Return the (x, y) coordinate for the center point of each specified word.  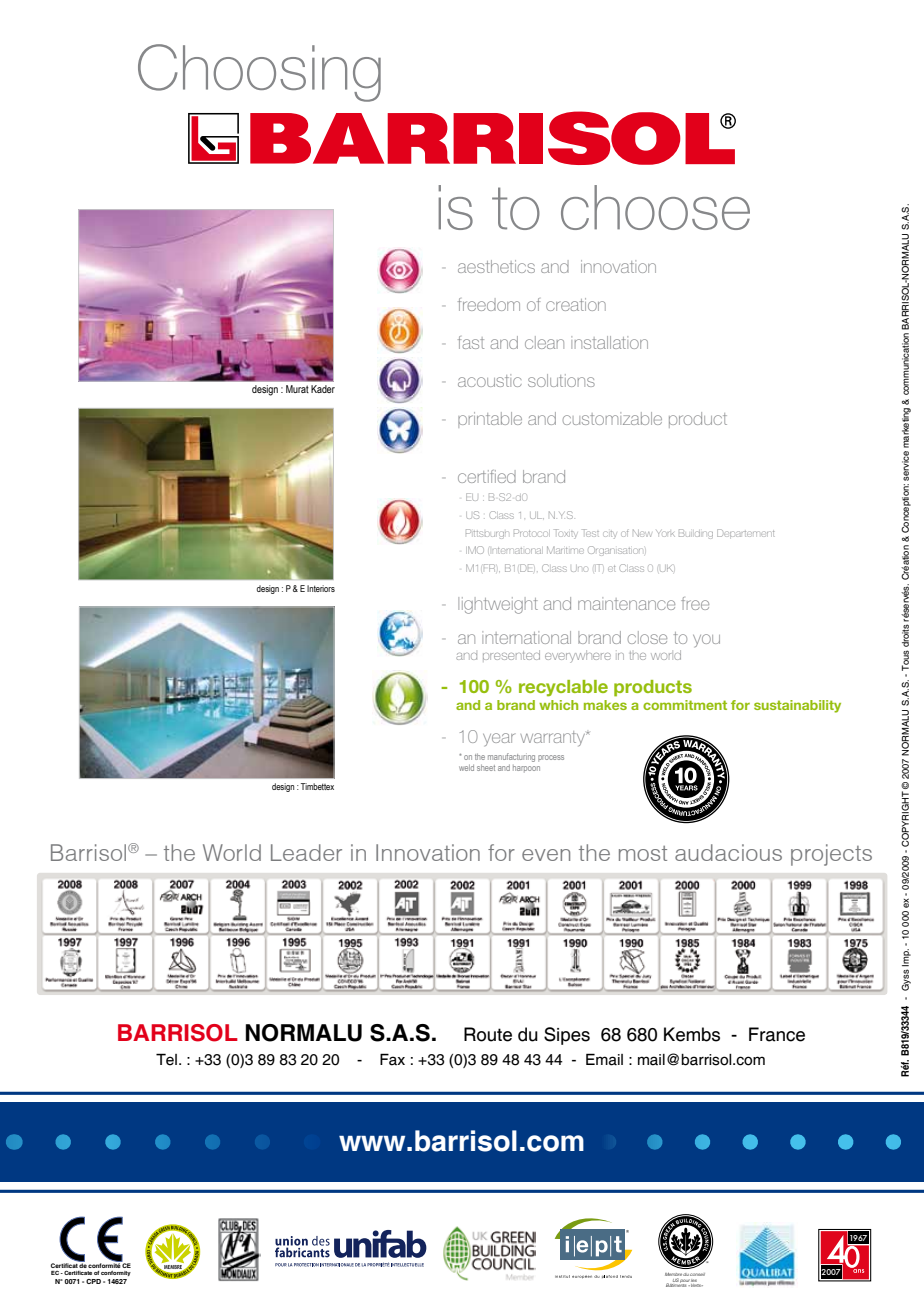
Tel (166, 1059)
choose (655, 207)
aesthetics (496, 266)
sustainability (797, 706)
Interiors (321, 588)
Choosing (259, 73)
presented (511, 655)
